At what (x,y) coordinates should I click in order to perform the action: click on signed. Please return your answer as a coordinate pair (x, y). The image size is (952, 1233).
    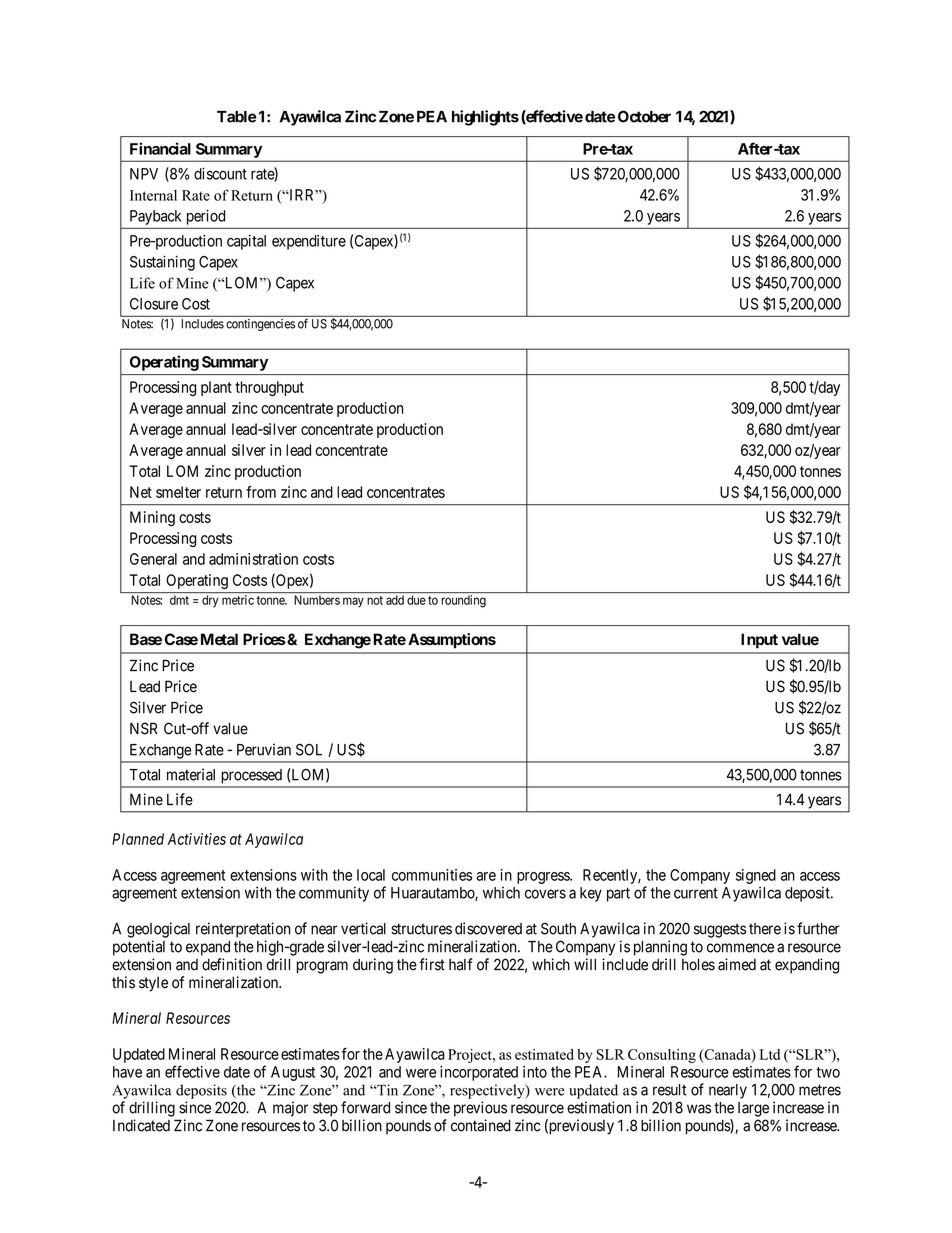
    Looking at the image, I should click on (756, 876).
